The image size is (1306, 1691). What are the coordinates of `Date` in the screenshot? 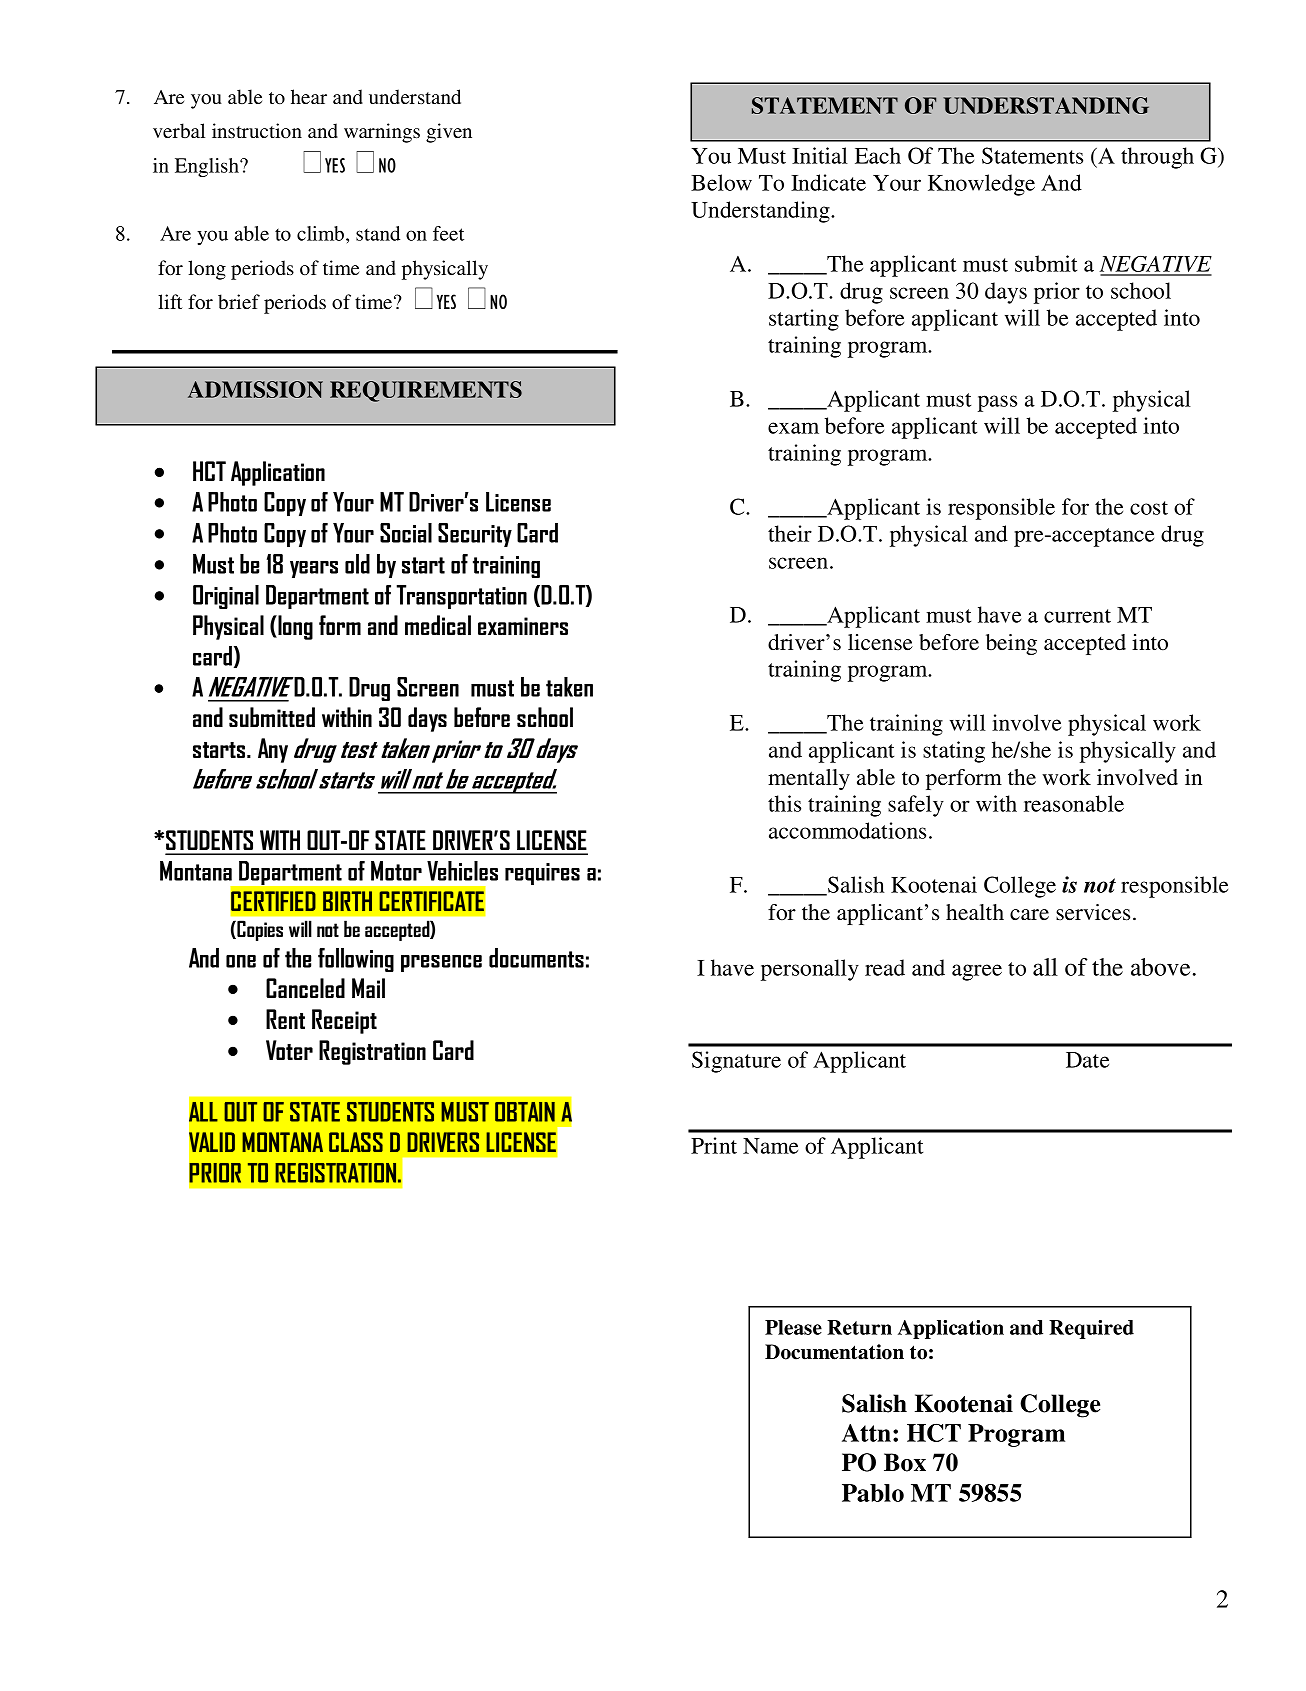 It's located at (1087, 1060).
